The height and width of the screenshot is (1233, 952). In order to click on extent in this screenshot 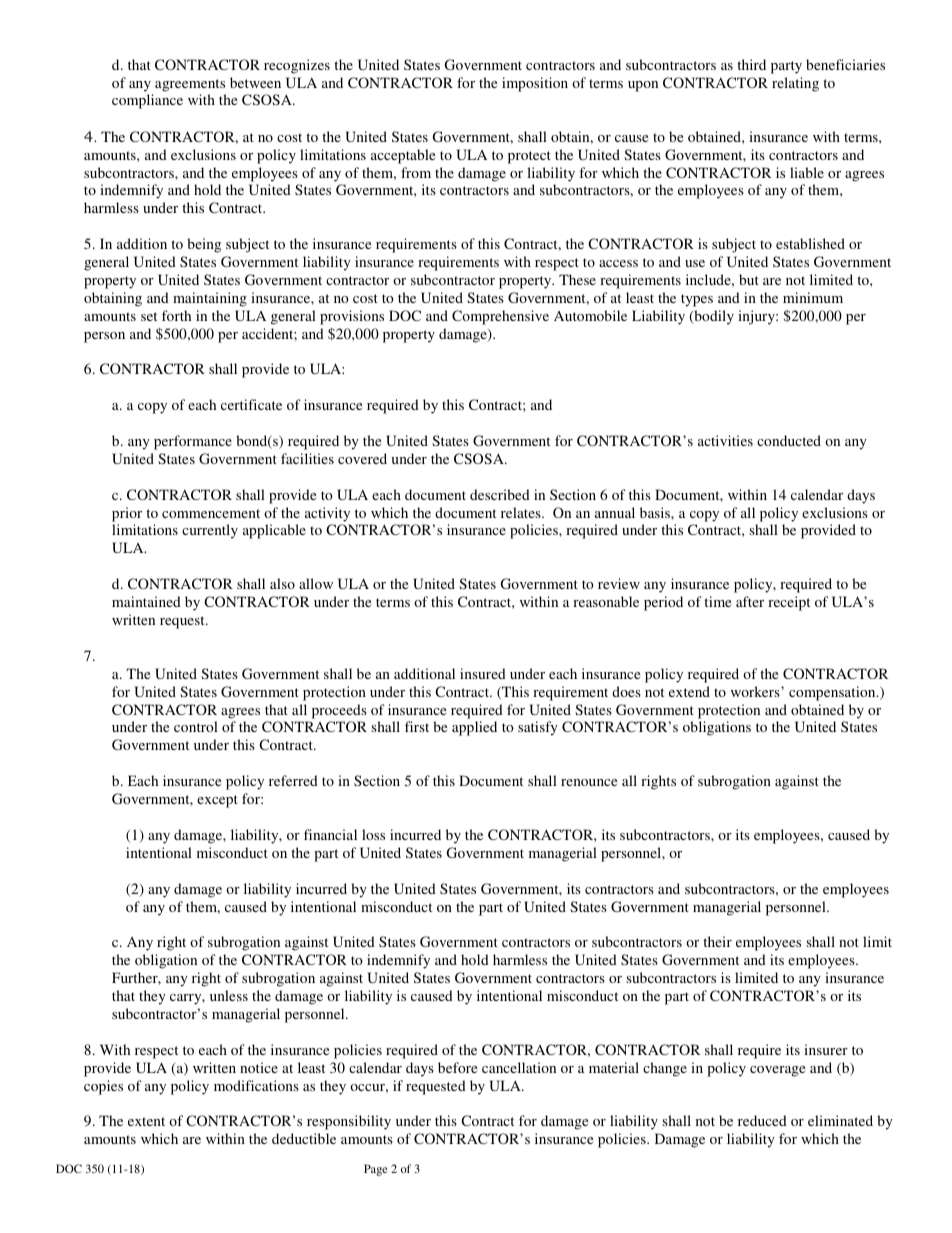, I will do `click(146, 1121)`.
